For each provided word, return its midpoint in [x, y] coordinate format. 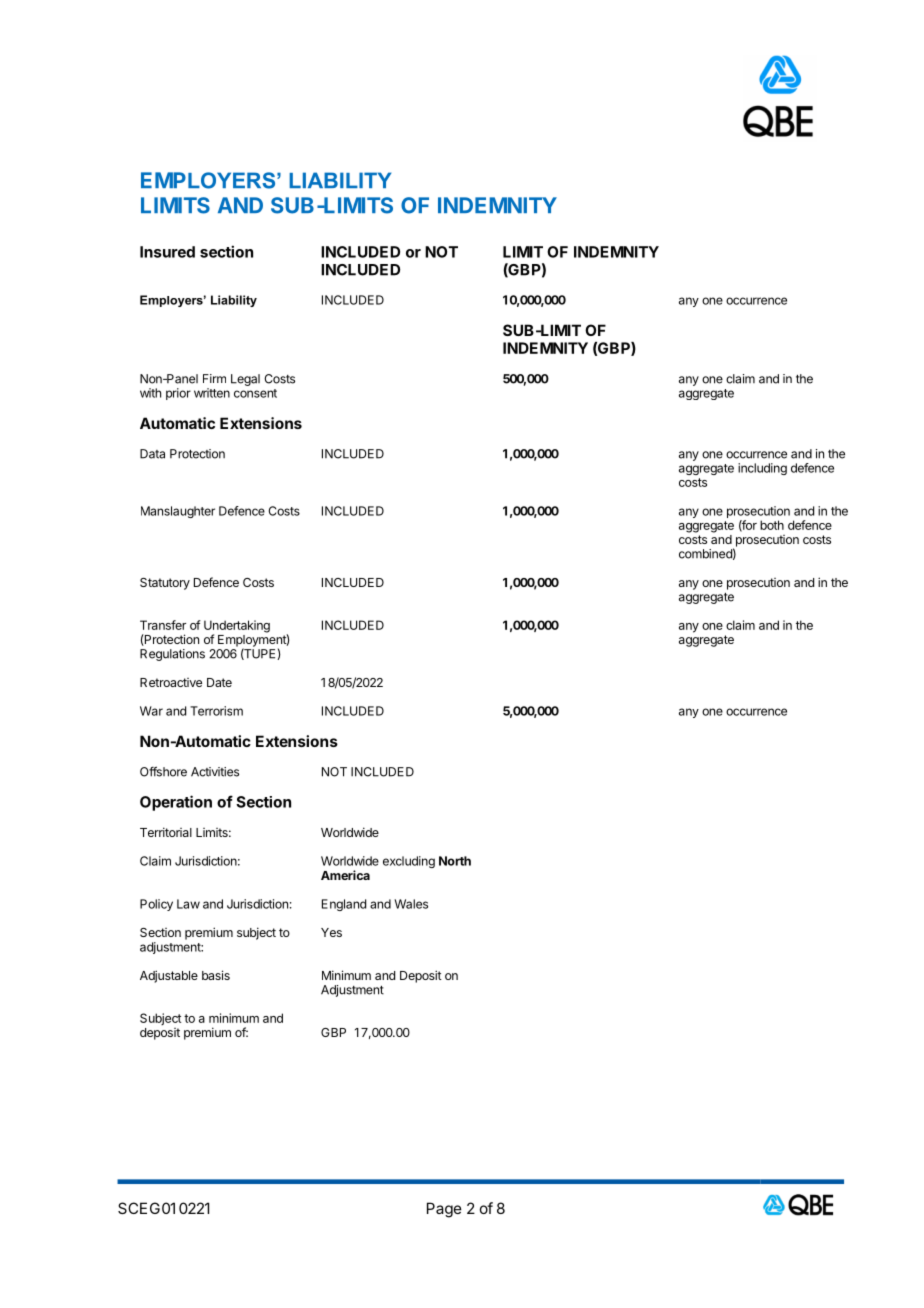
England [344, 905]
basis [216, 975]
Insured [167, 252]
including [762, 469]
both [772, 525]
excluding [409, 862]
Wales [411, 904]
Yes [331, 932]
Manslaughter [178, 512]
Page [444, 1210]
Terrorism [216, 711]
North [455, 861]
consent [255, 393]
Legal [245, 380]
